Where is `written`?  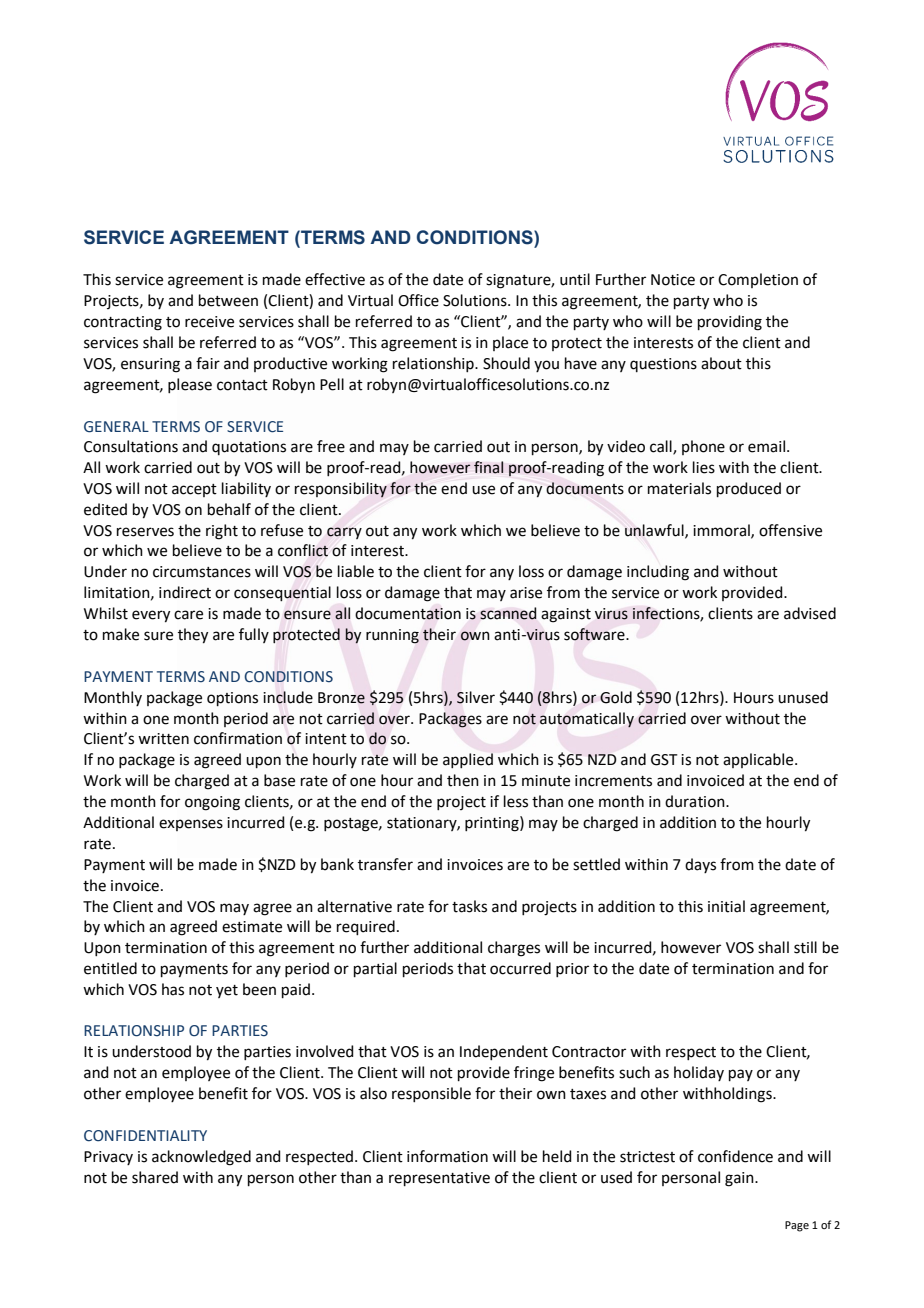
written is located at coordinates (163, 739).
